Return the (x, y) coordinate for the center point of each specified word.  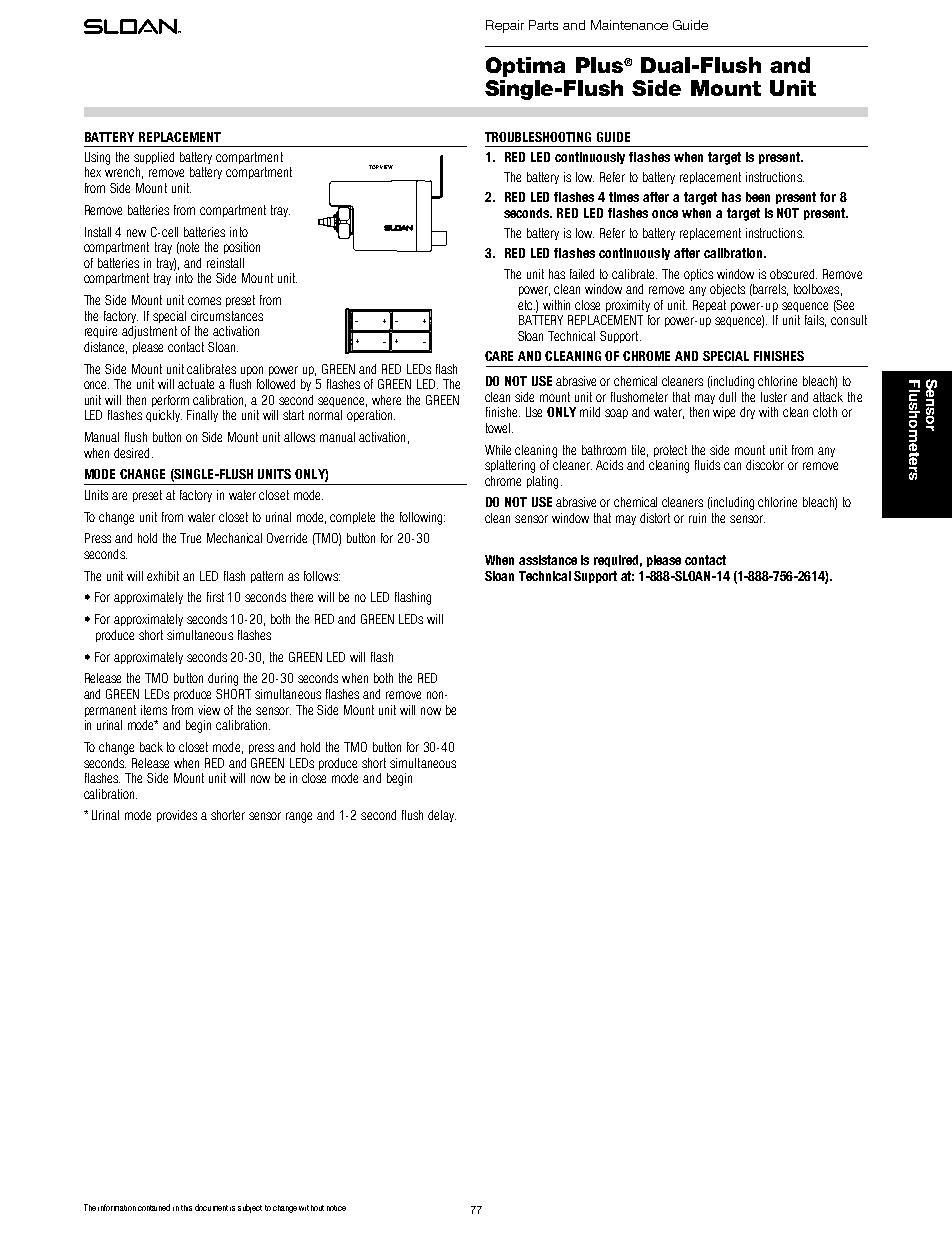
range (299, 817)
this (186, 1208)
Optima (525, 67)
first (215, 597)
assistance (548, 560)
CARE (499, 356)
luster (774, 397)
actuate (196, 384)
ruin (697, 518)
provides (177, 816)
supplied (154, 158)
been (758, 197)
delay (442, 816)
